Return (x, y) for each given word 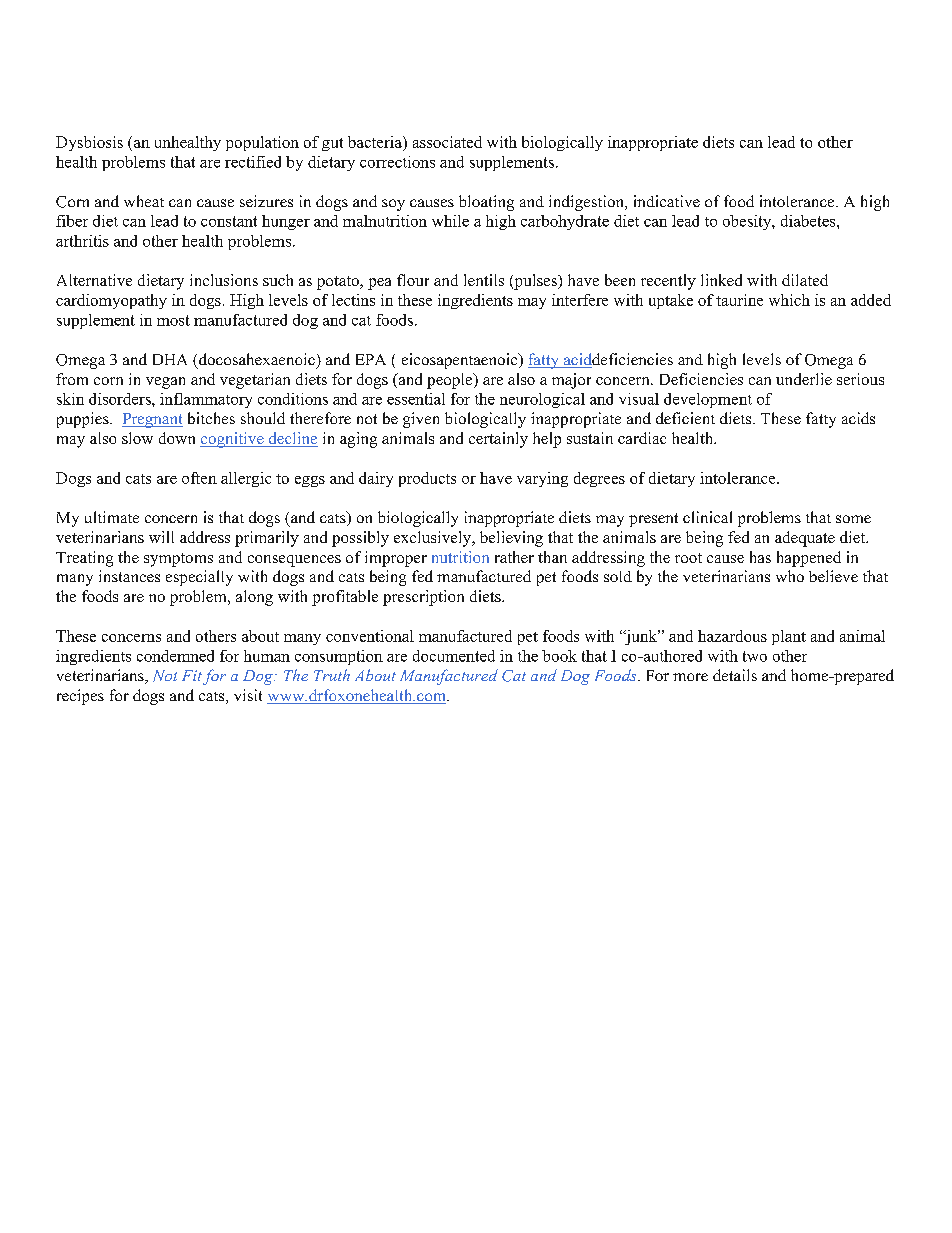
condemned (175, 656)
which (789, 300)
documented (454, 656)
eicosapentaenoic (461, 361)
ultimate (112, 517)
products (427, 479)
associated (447, 142)
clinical (707, 517)
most (173, 320)
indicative (667, 201)
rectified (253, 162)
